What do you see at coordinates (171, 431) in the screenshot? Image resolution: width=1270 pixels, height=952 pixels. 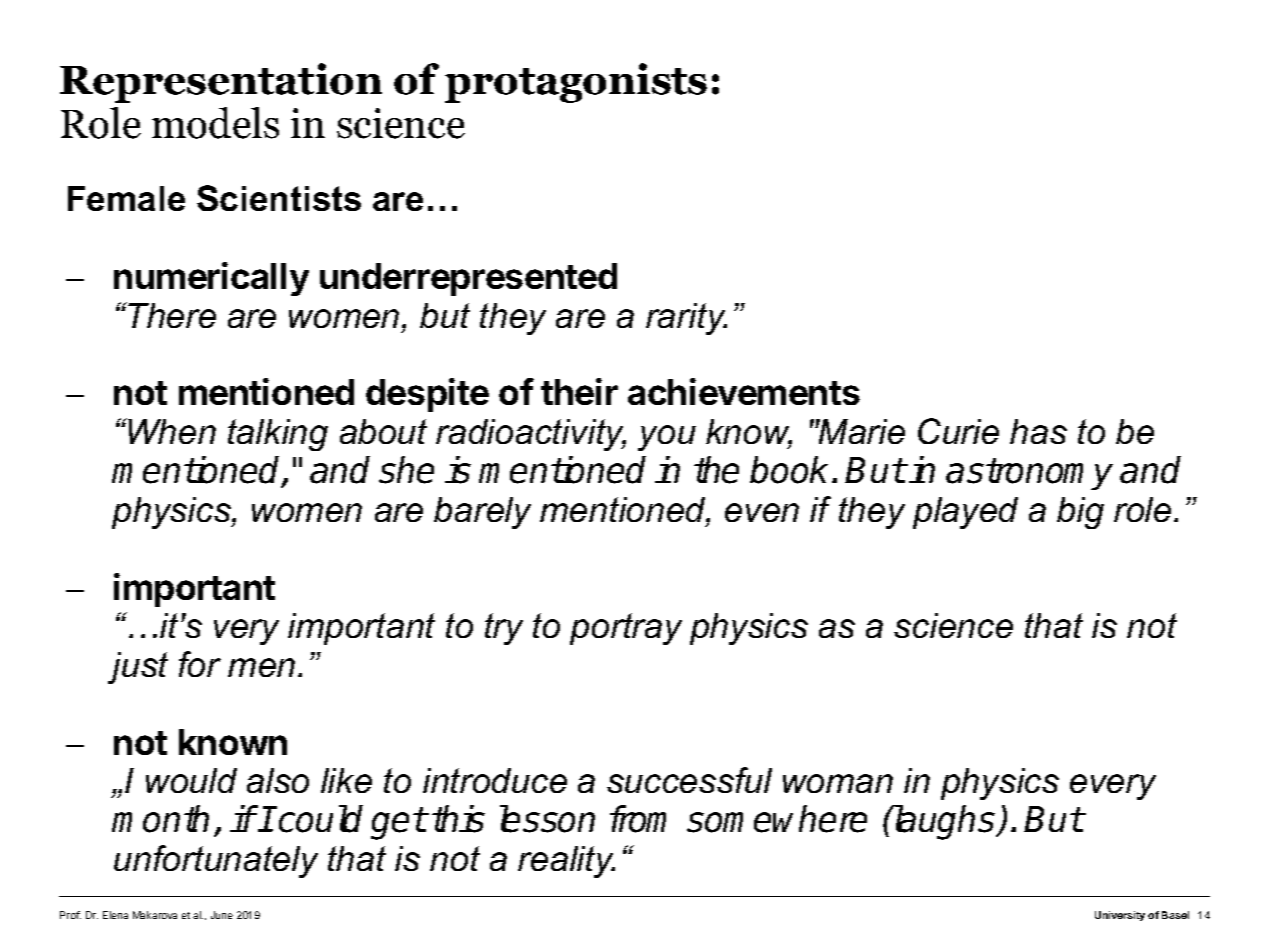 I see `When` at bounding box center [171, 431].
